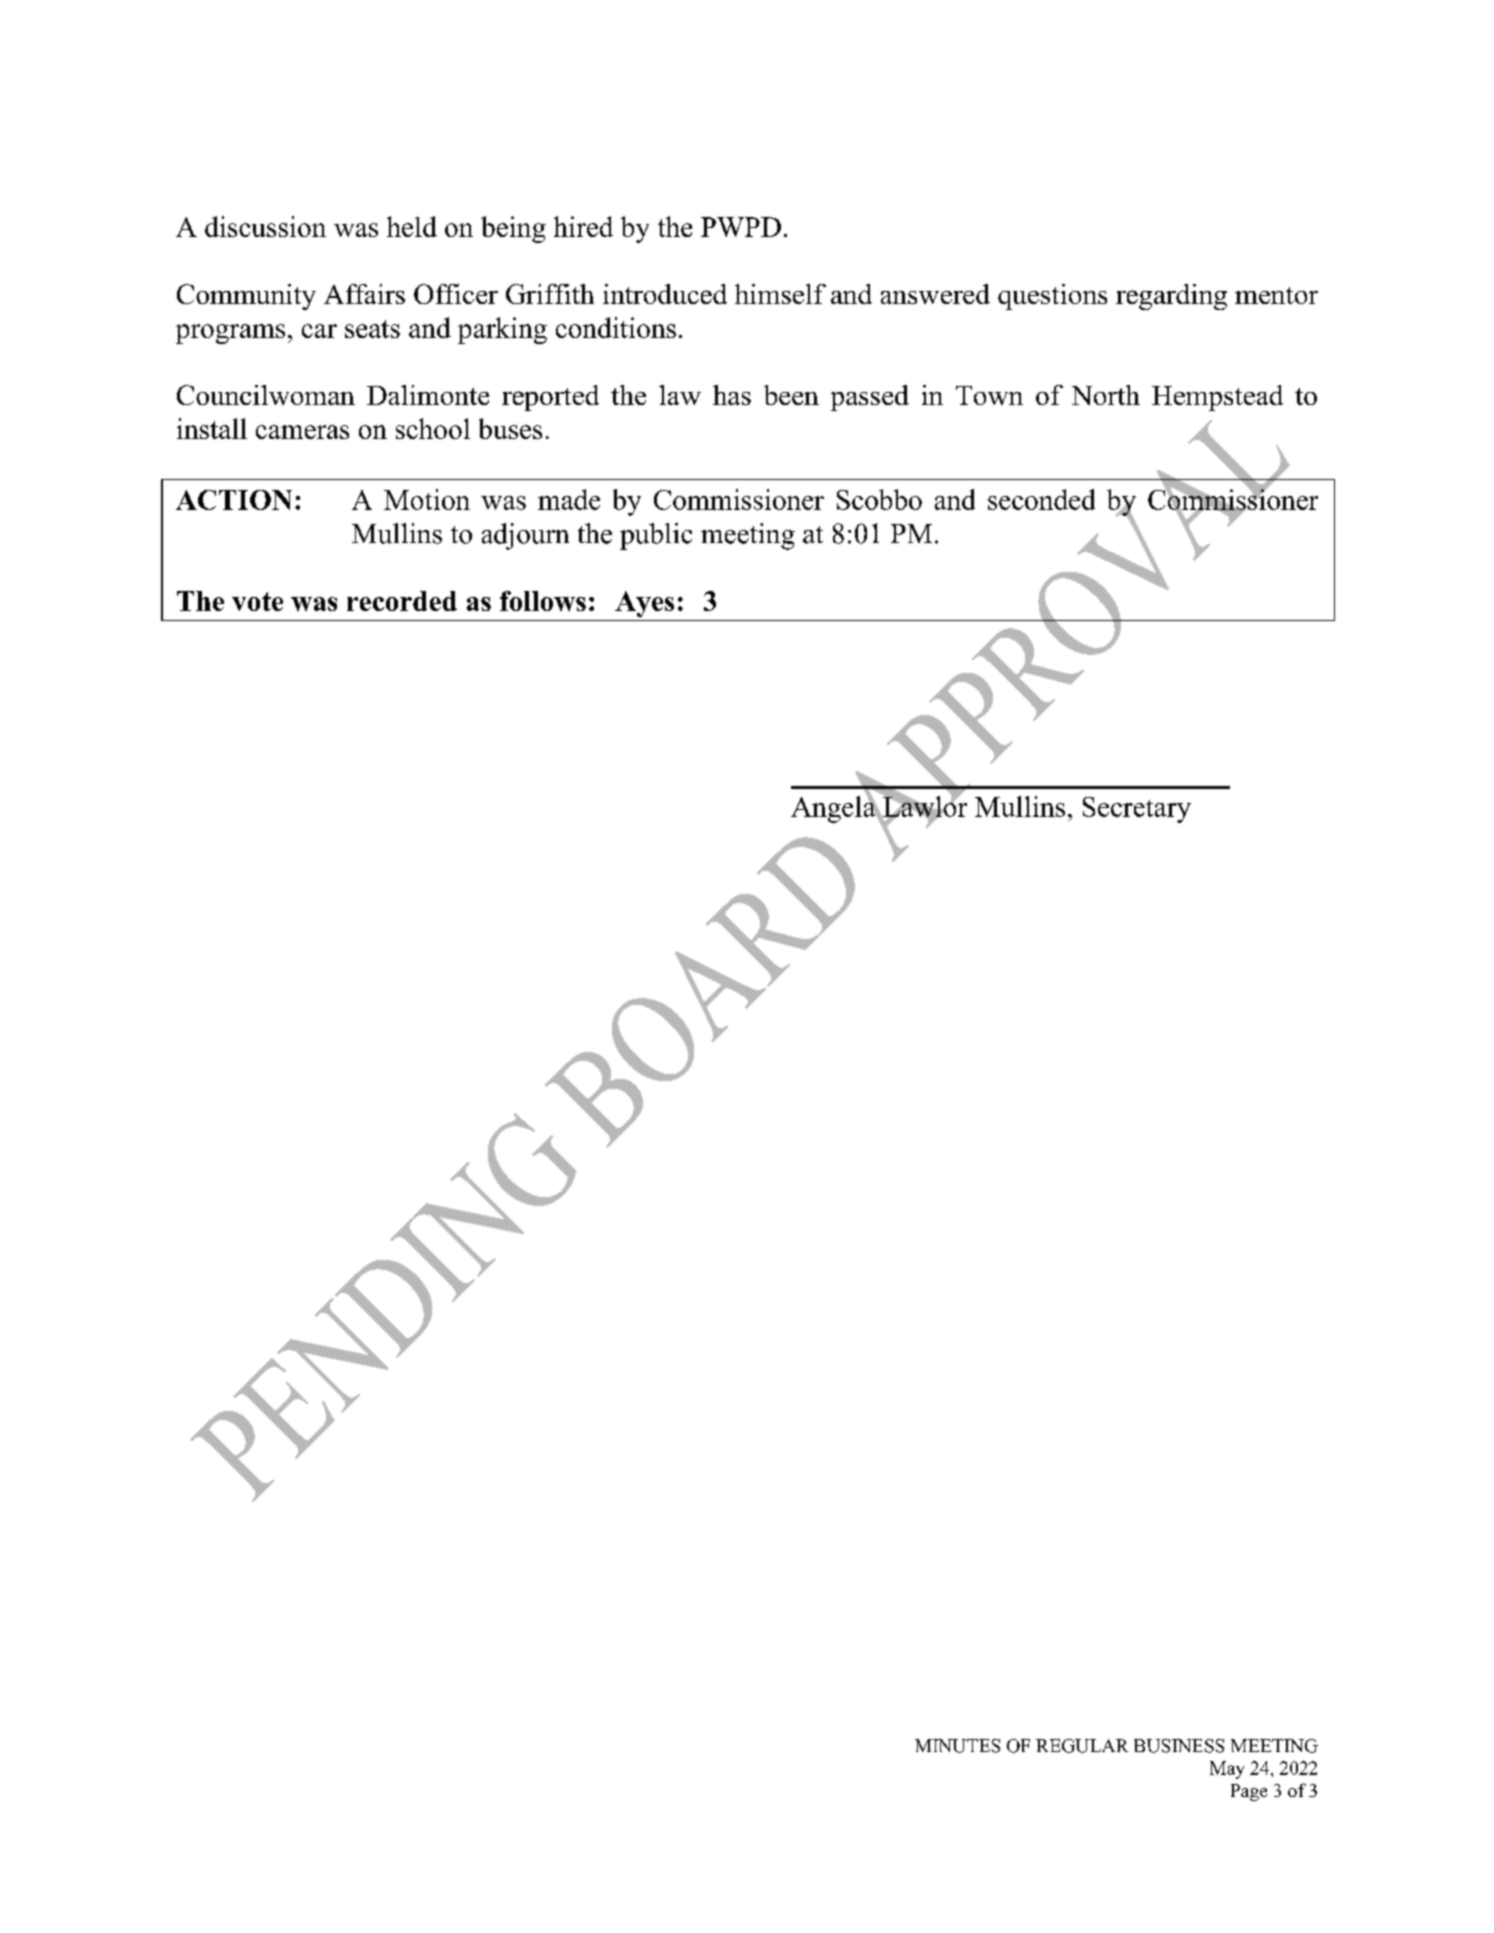 Image resolution: width=1494 pixels, height=1933 pixels. I want to click on himself, so click(780, 294).
